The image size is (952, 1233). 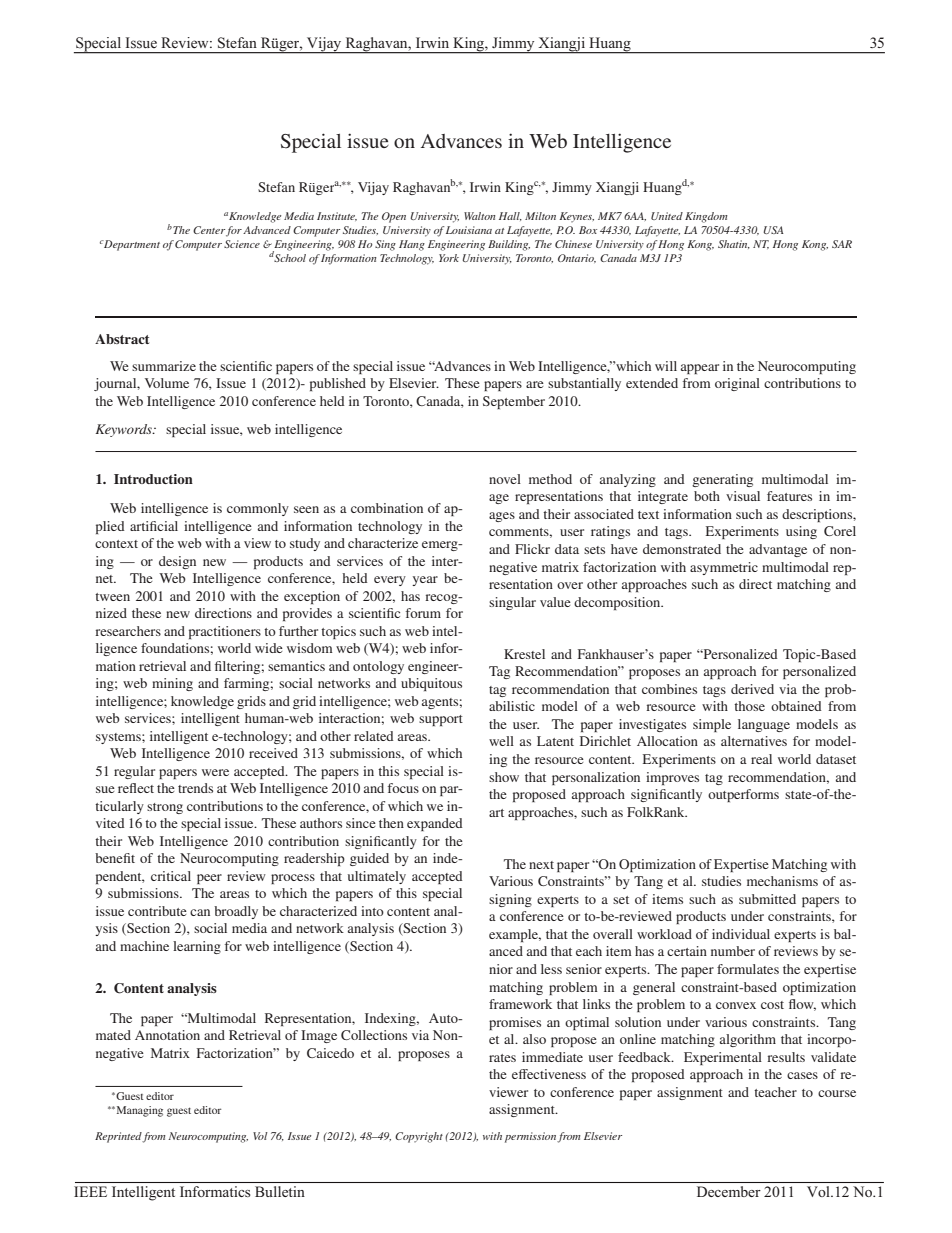 I want to click on show, so click(x=504, y=777).
